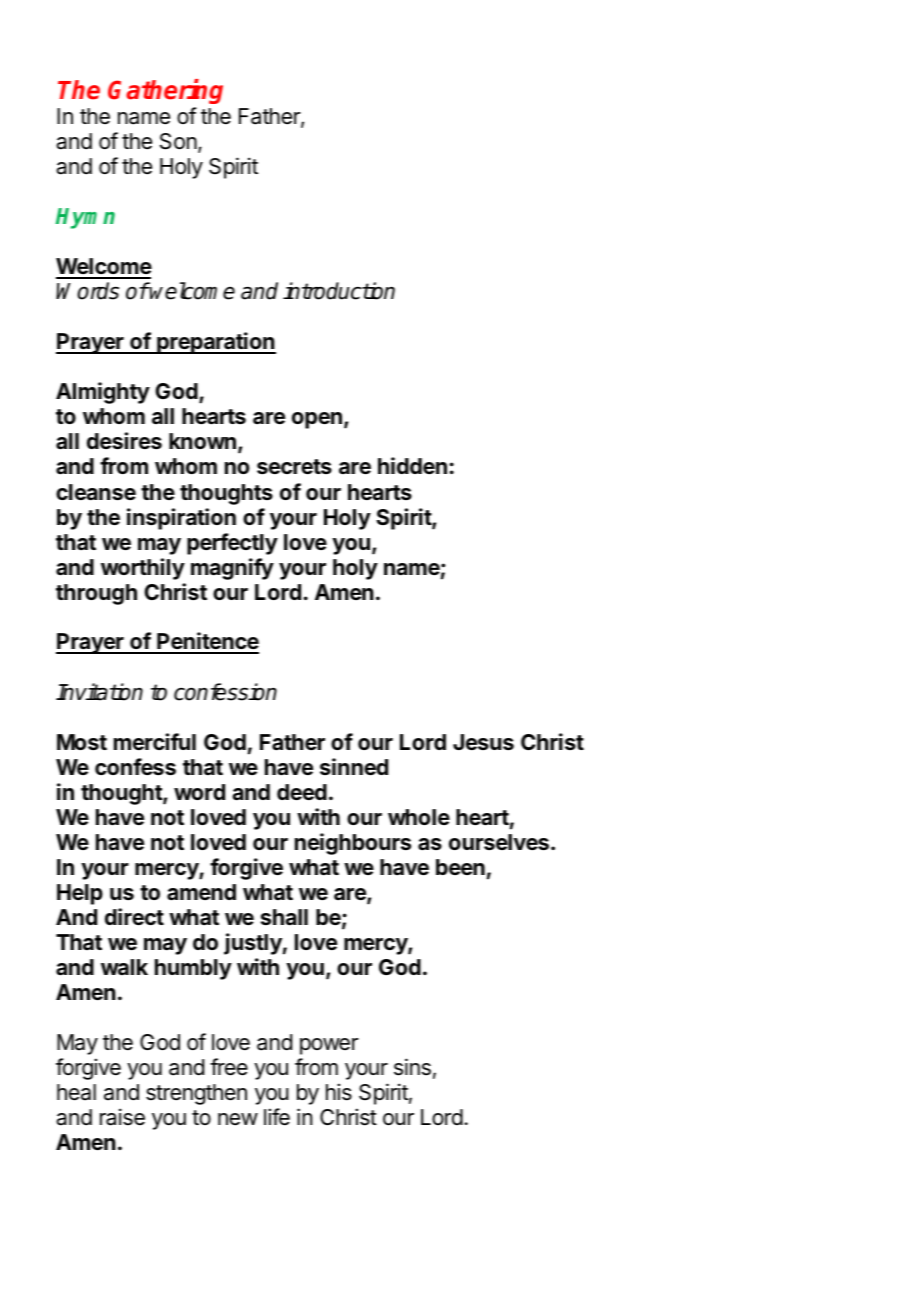 The height and width of the document is (1308, 924). What do you see at coordinates (155, 741) in the document?
I see `merciful` at bounding box center [155, 741].
